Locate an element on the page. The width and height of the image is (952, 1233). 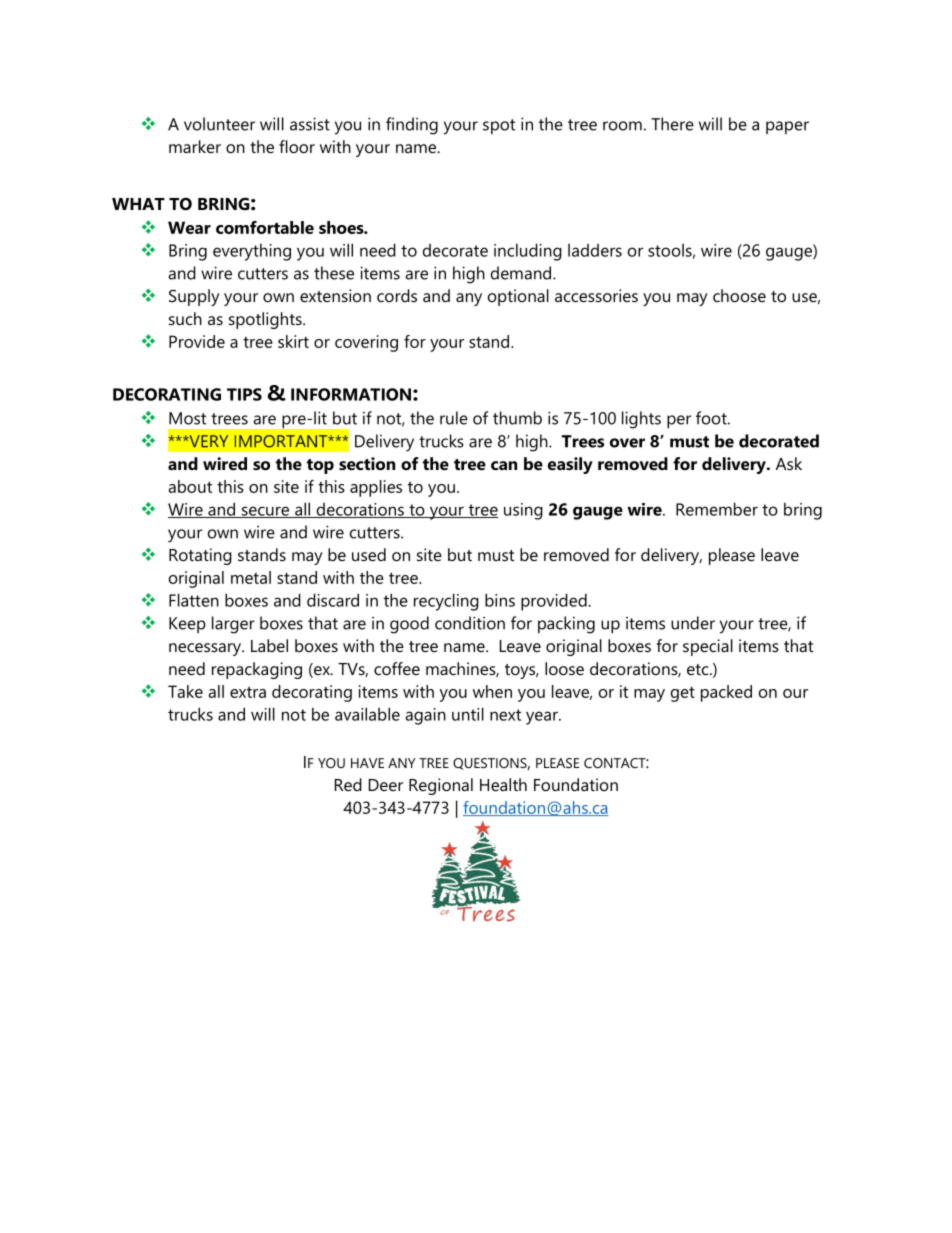
marker is located at coordinates (195, 146).
